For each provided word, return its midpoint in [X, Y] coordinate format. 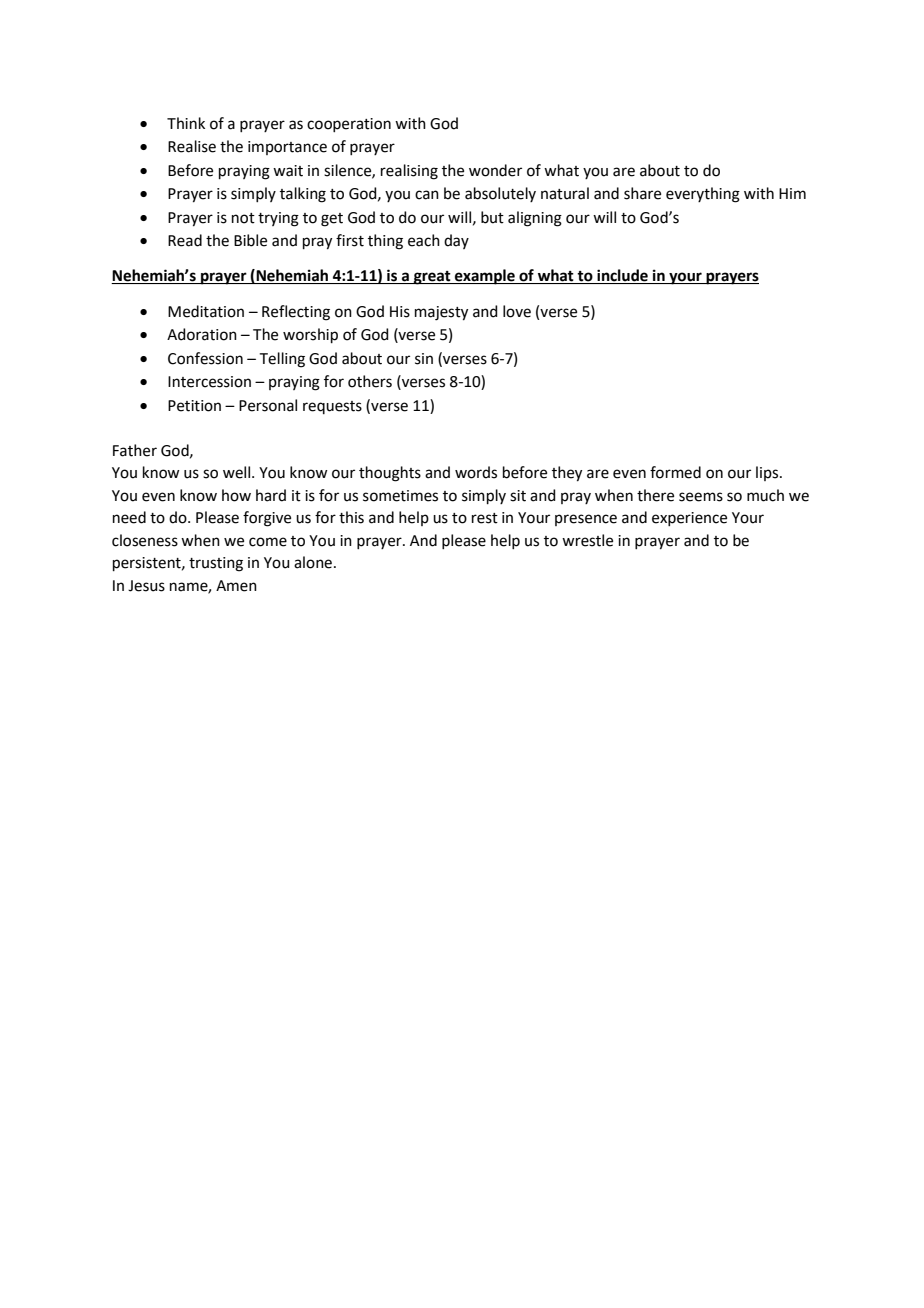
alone [313, 562]
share [642, 193]
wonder [495, 170]
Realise [192, 146]
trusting [216, 564]
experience [689, 519]
